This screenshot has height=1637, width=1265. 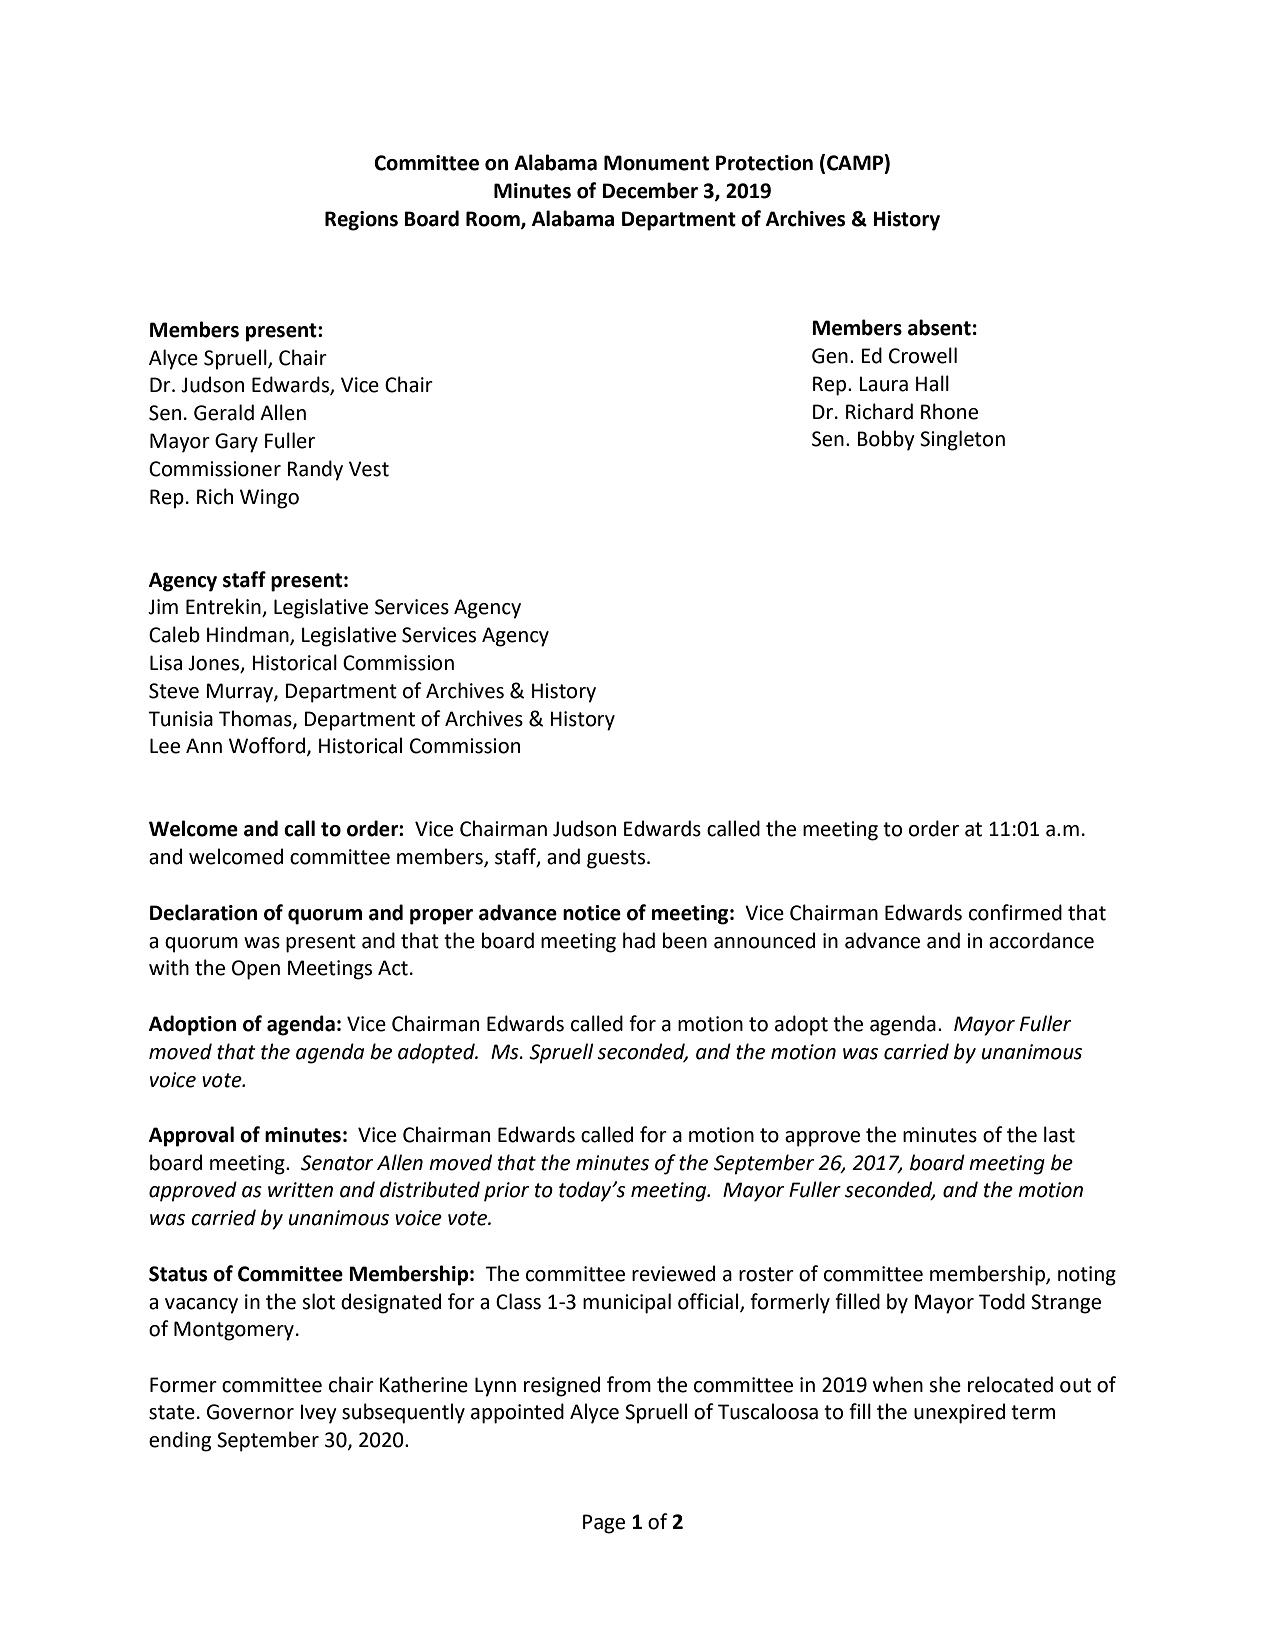 I want to click on Regions, so click(x=361, y=221).
